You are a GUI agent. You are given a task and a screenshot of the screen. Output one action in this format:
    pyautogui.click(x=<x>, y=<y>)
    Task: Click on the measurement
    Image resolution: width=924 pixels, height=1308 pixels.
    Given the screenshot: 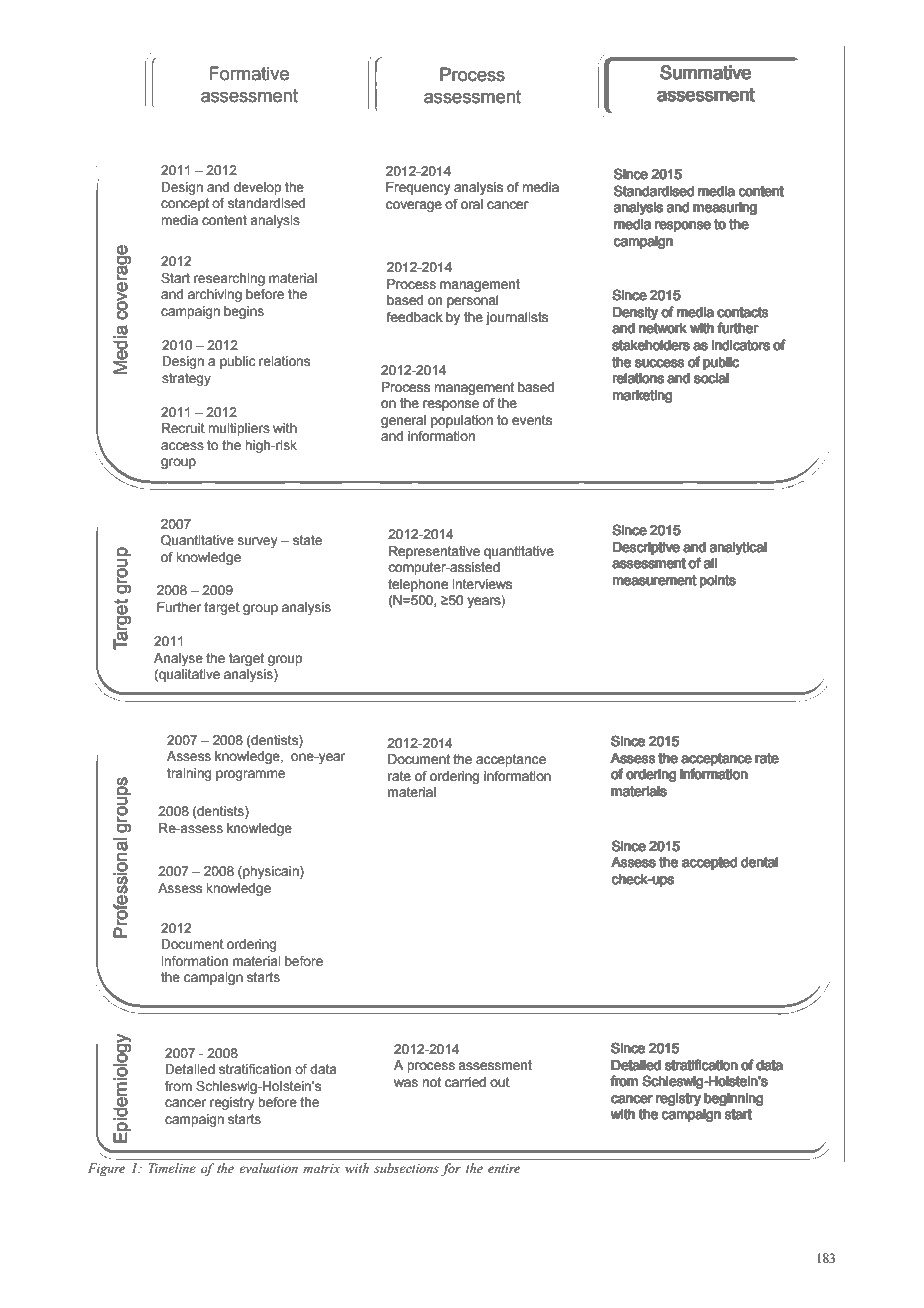 What is the action you would take?
    pyautogui.click(x=654, y=580)
